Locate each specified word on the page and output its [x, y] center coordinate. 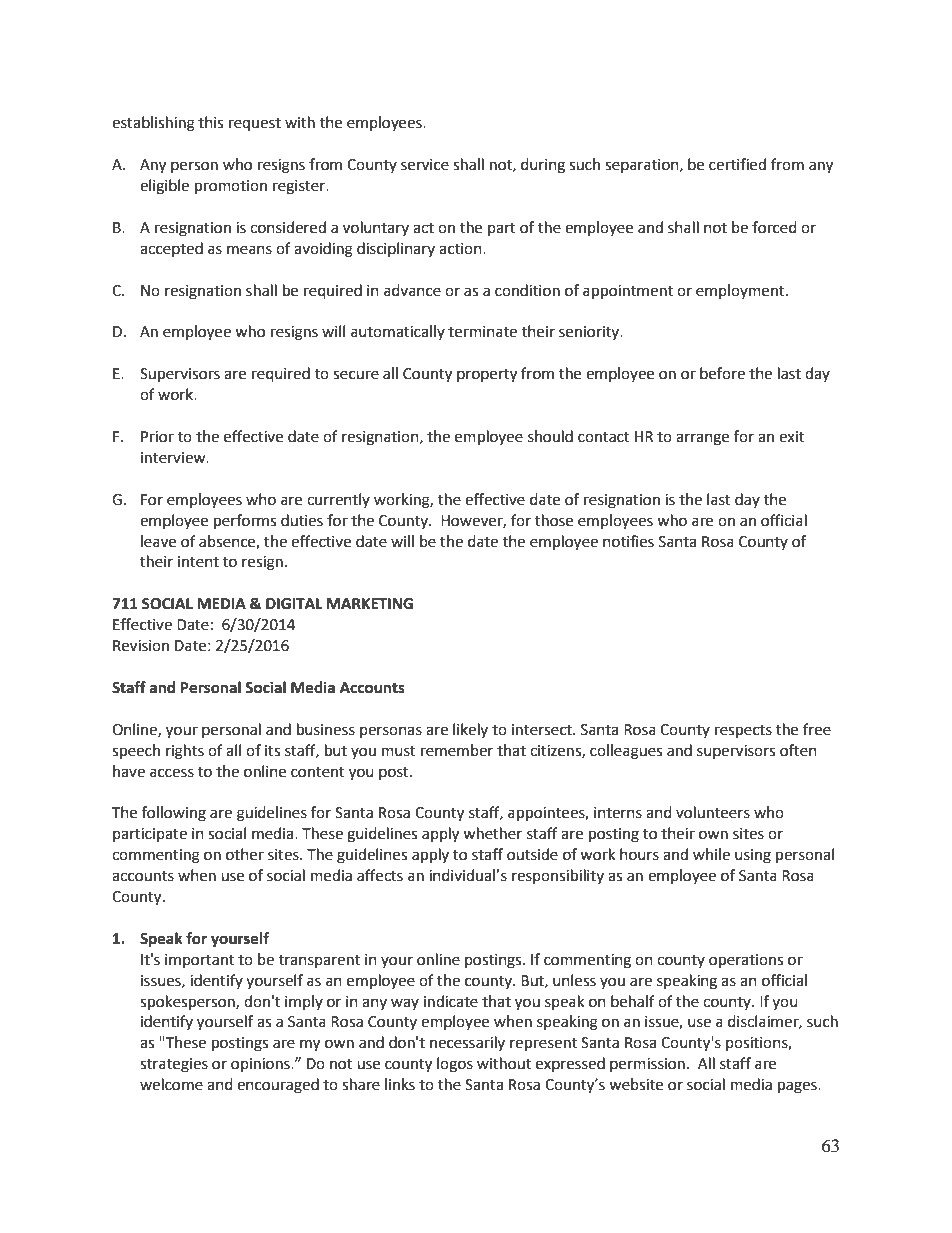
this [210, 122]
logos [455, 1065]
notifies [628, 541]
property [487, 376]
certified [737, 164]
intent [198, 562]
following [174, 814]
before [722, 373]
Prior [157, 437]
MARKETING [370, 604]
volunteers [713, 812]
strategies [174, 1065]
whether [492, 833]
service [425, 165]
